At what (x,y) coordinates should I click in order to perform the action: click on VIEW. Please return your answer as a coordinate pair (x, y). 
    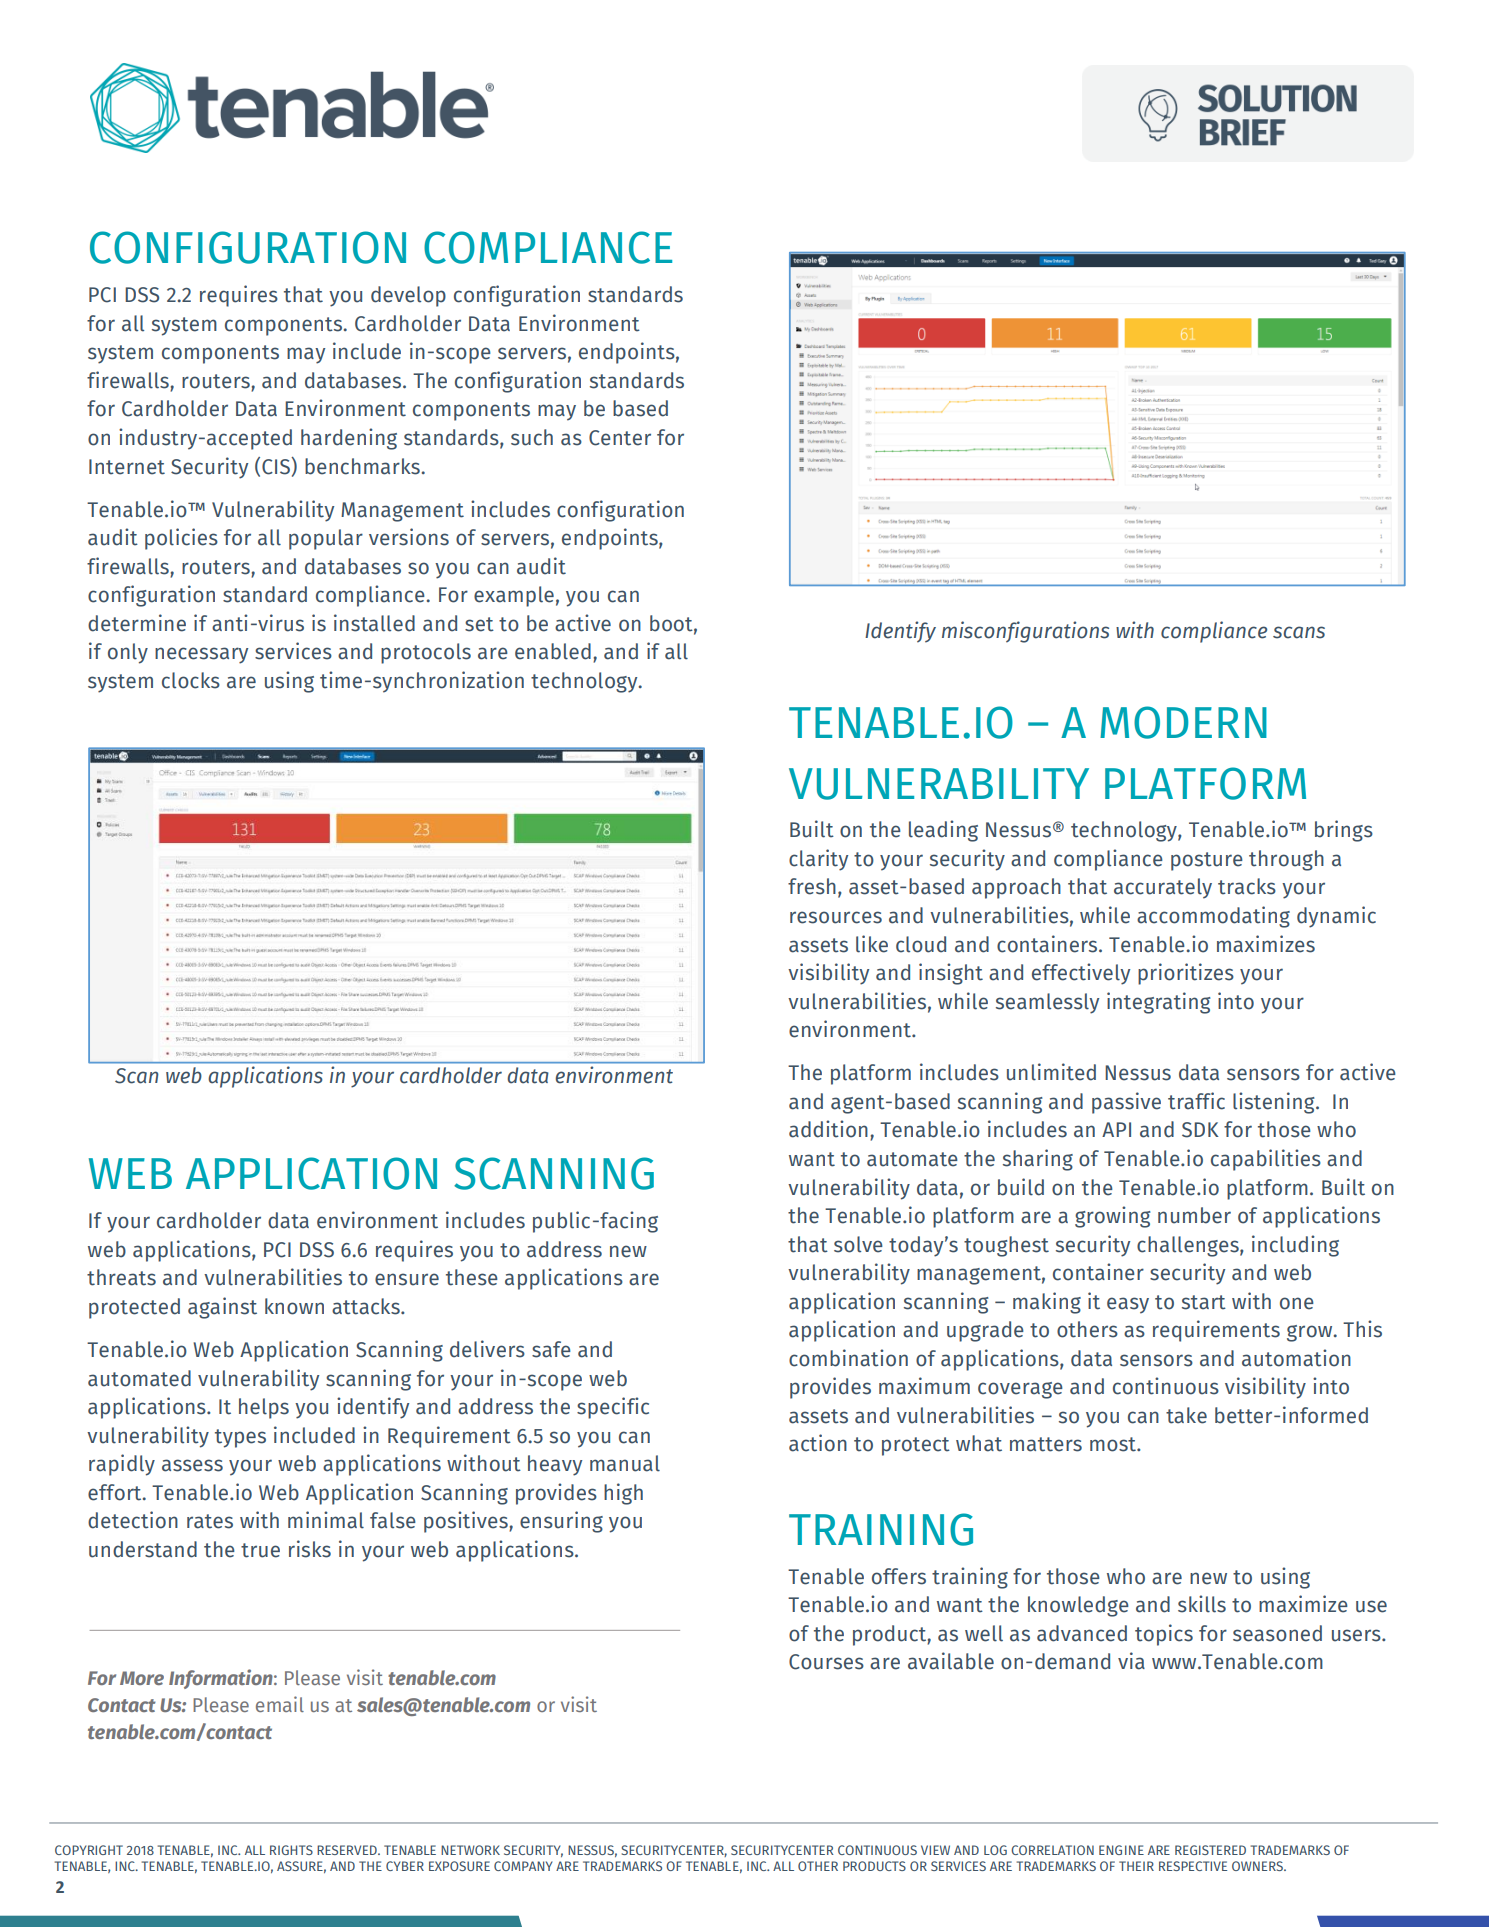
    Looking at the image, I should click on (935, 1850).
